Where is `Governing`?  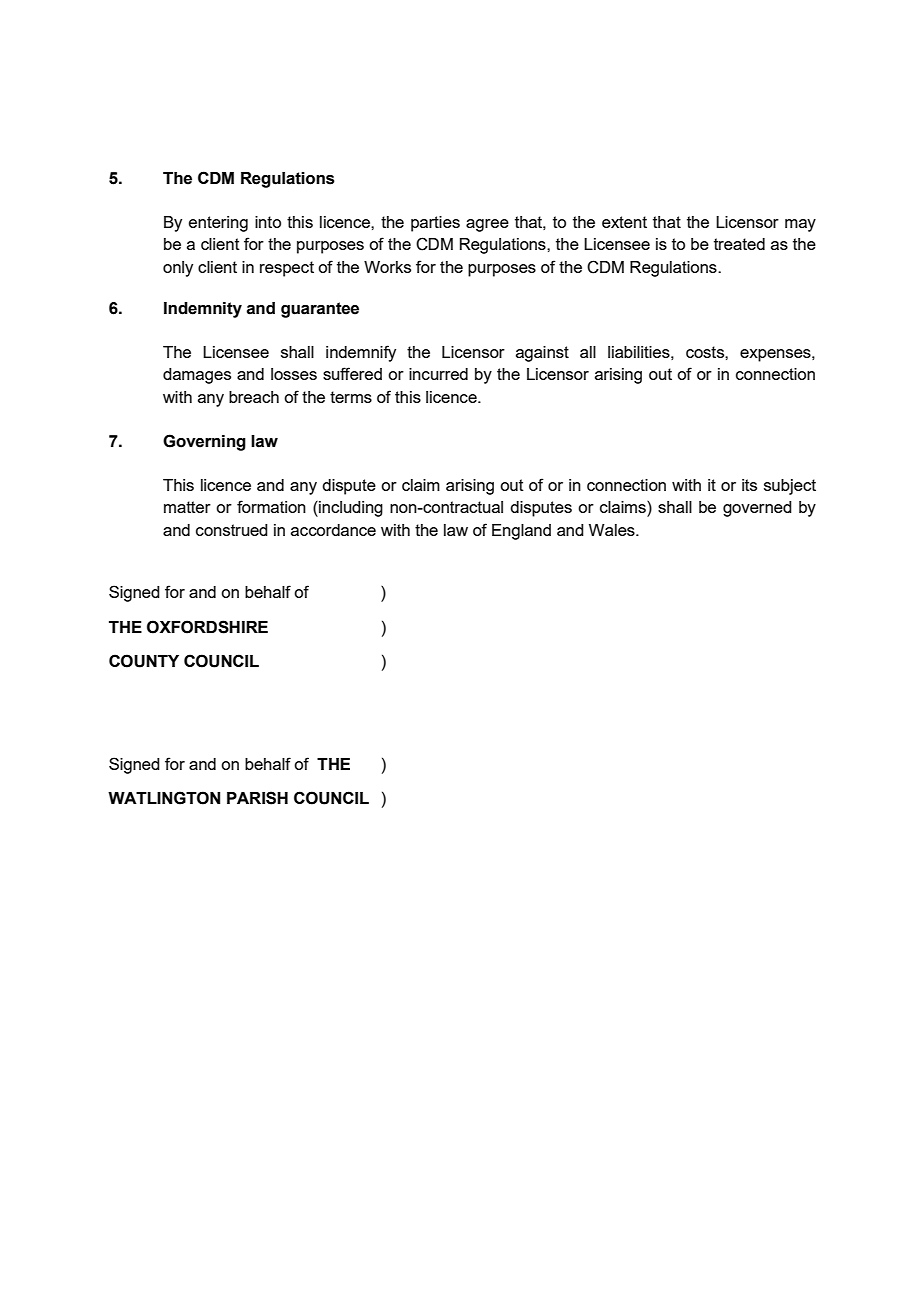
Governing is located at coordinates (204, 442).
